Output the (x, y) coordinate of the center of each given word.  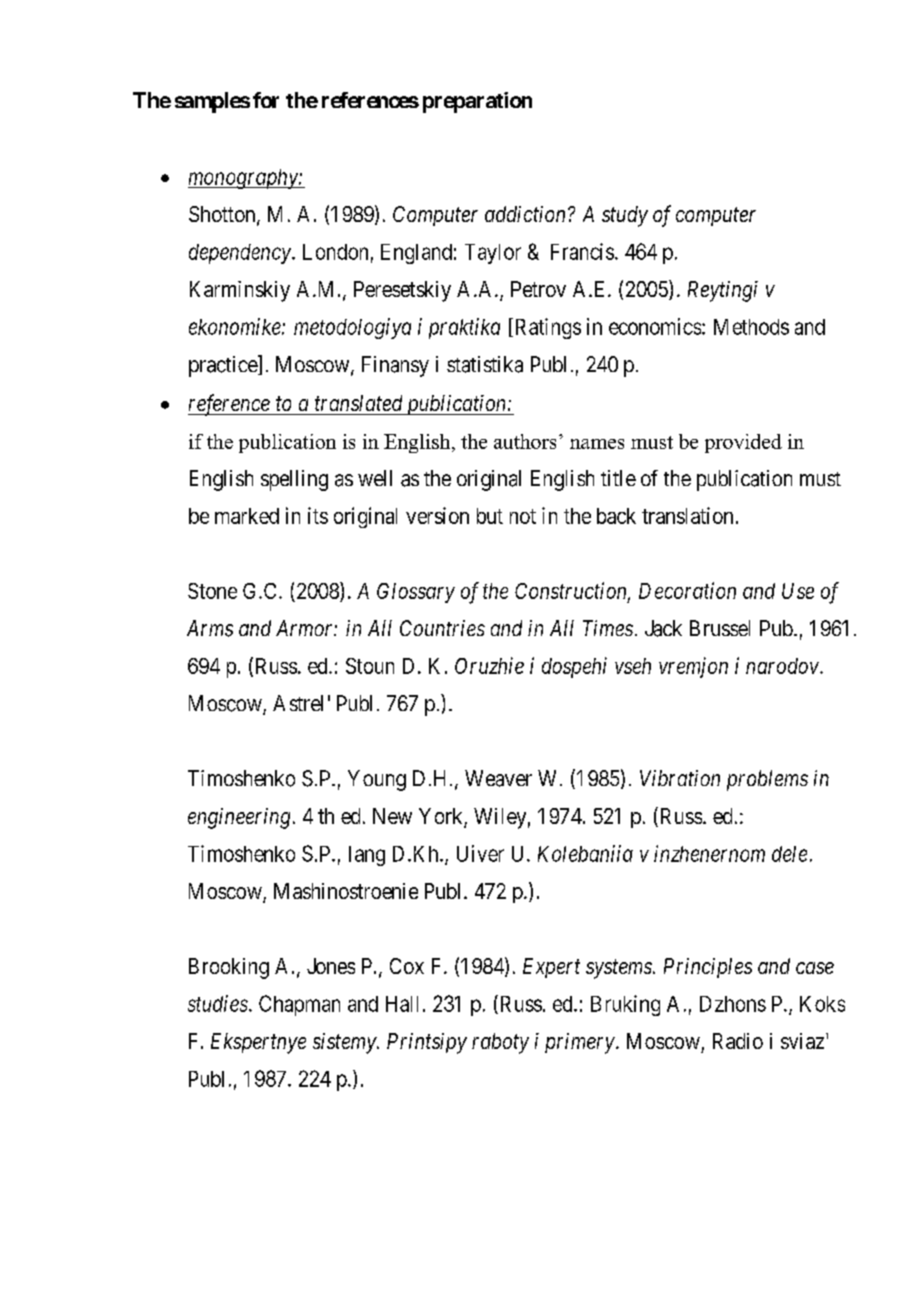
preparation (477, 102)
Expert (551, 968)
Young (377, 780)
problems (767, 780)
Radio (738, 1041)
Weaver (498, 778)
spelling (294, 480)
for (266, 100)
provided (743, 443)
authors (525, 441)
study (625, 216)
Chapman (299, 1005)
